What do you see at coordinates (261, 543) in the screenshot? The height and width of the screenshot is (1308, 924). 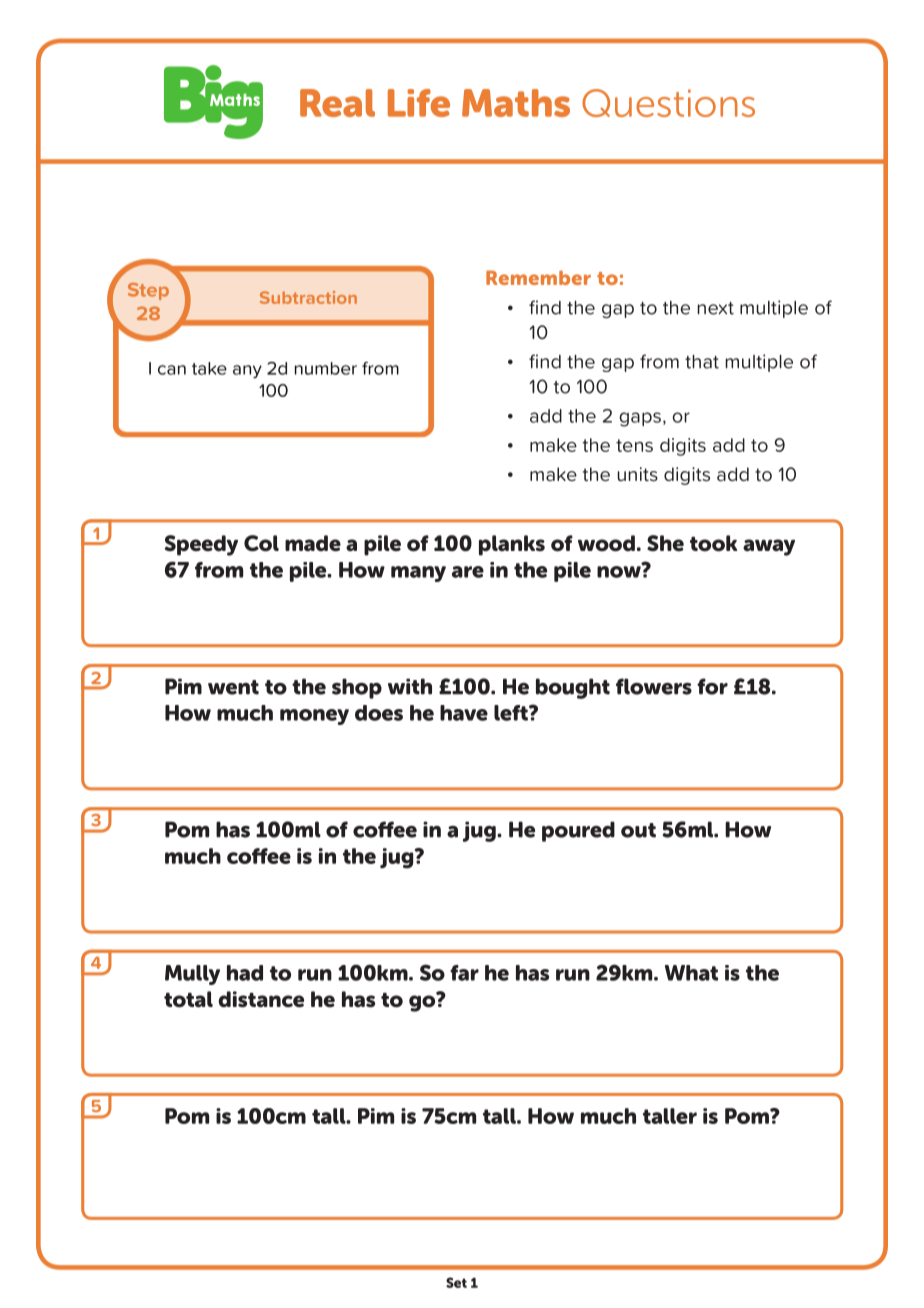 I see `Col` at bounding box center [261, 543].
